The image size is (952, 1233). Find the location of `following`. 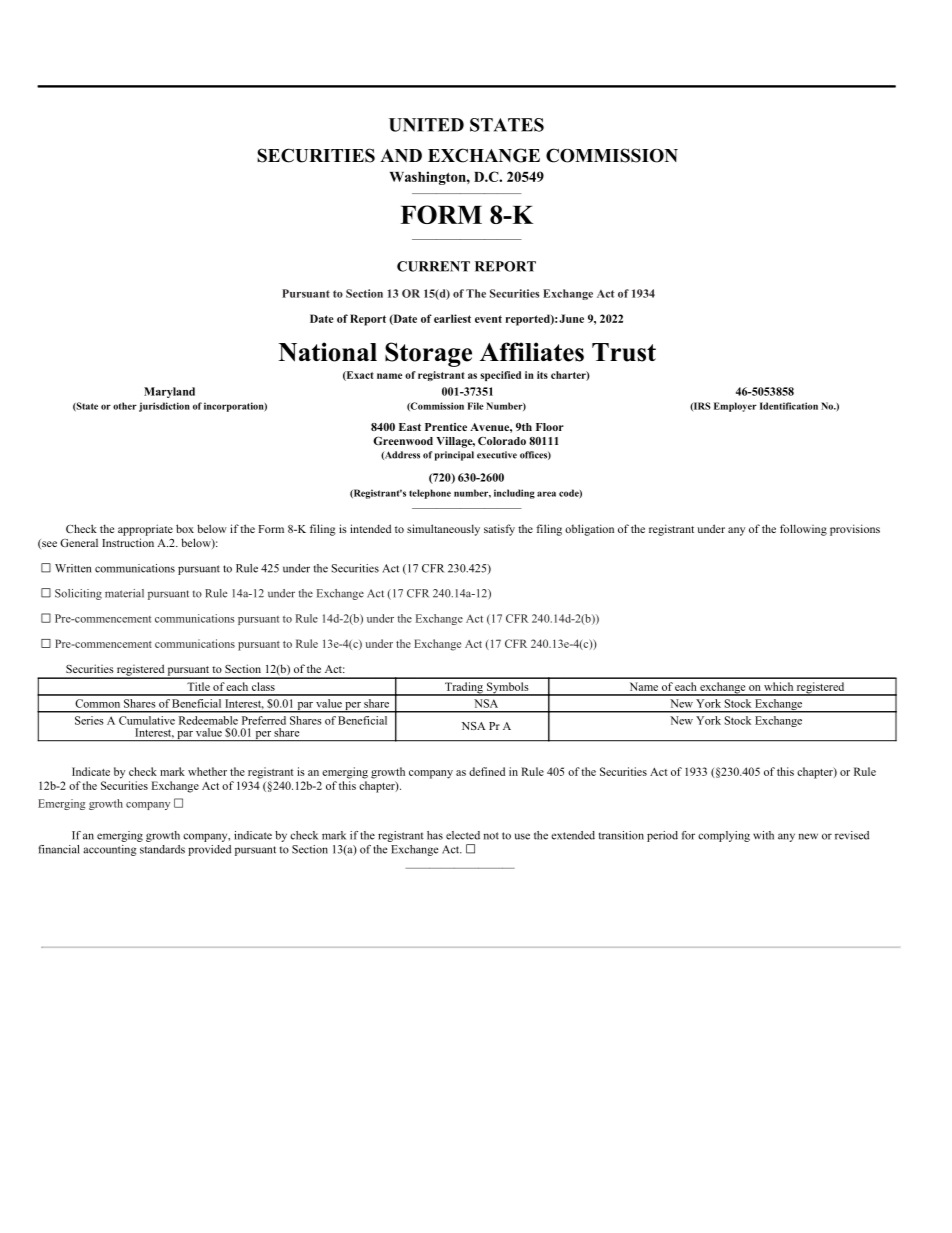

following is located at coordinates (803, 530).
